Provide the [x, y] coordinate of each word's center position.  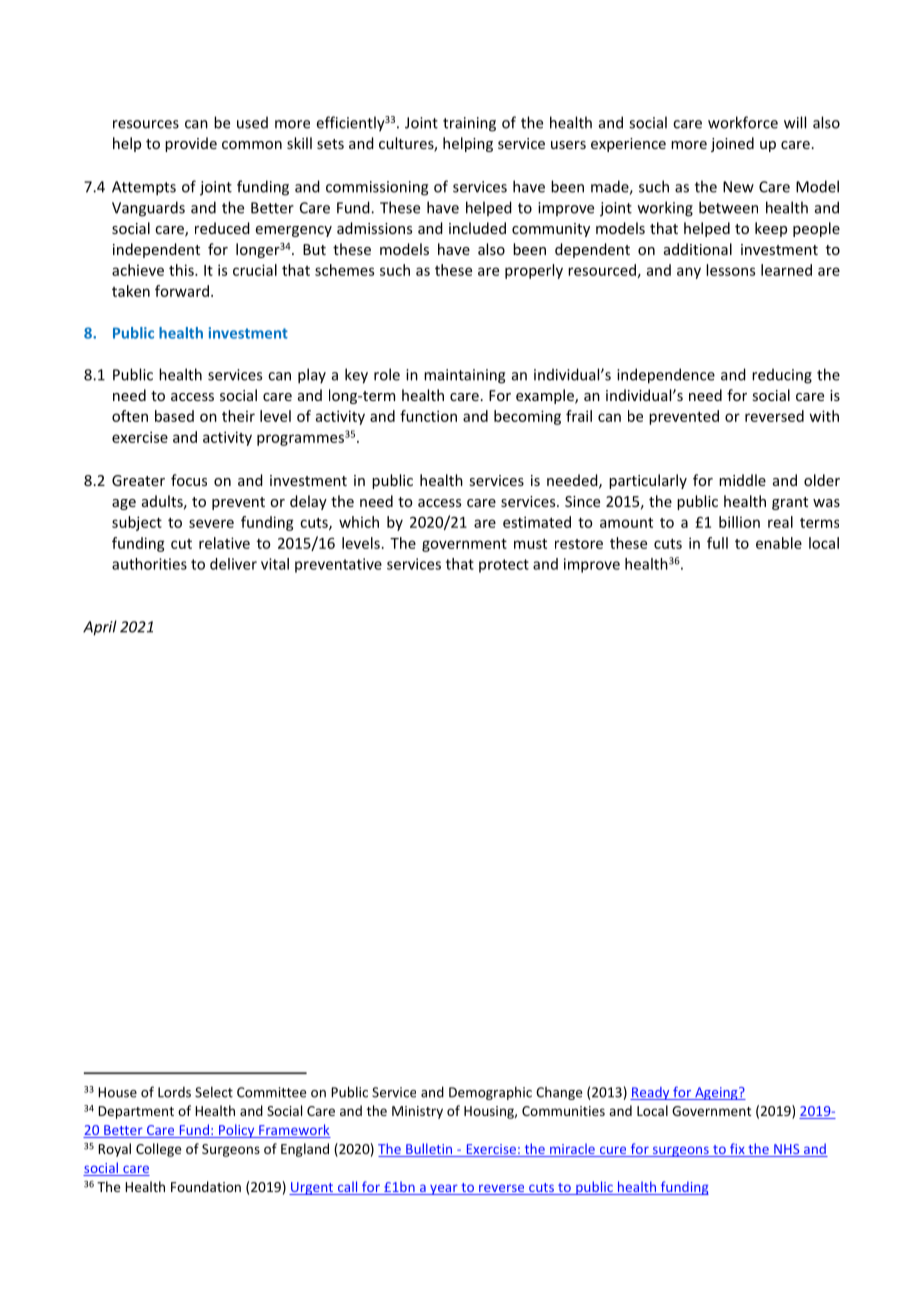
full [717, 543]
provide [191, 144]
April [100, 628]
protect [504, 566]
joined [732, 144]
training [469, 124]
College [158, 1150]
